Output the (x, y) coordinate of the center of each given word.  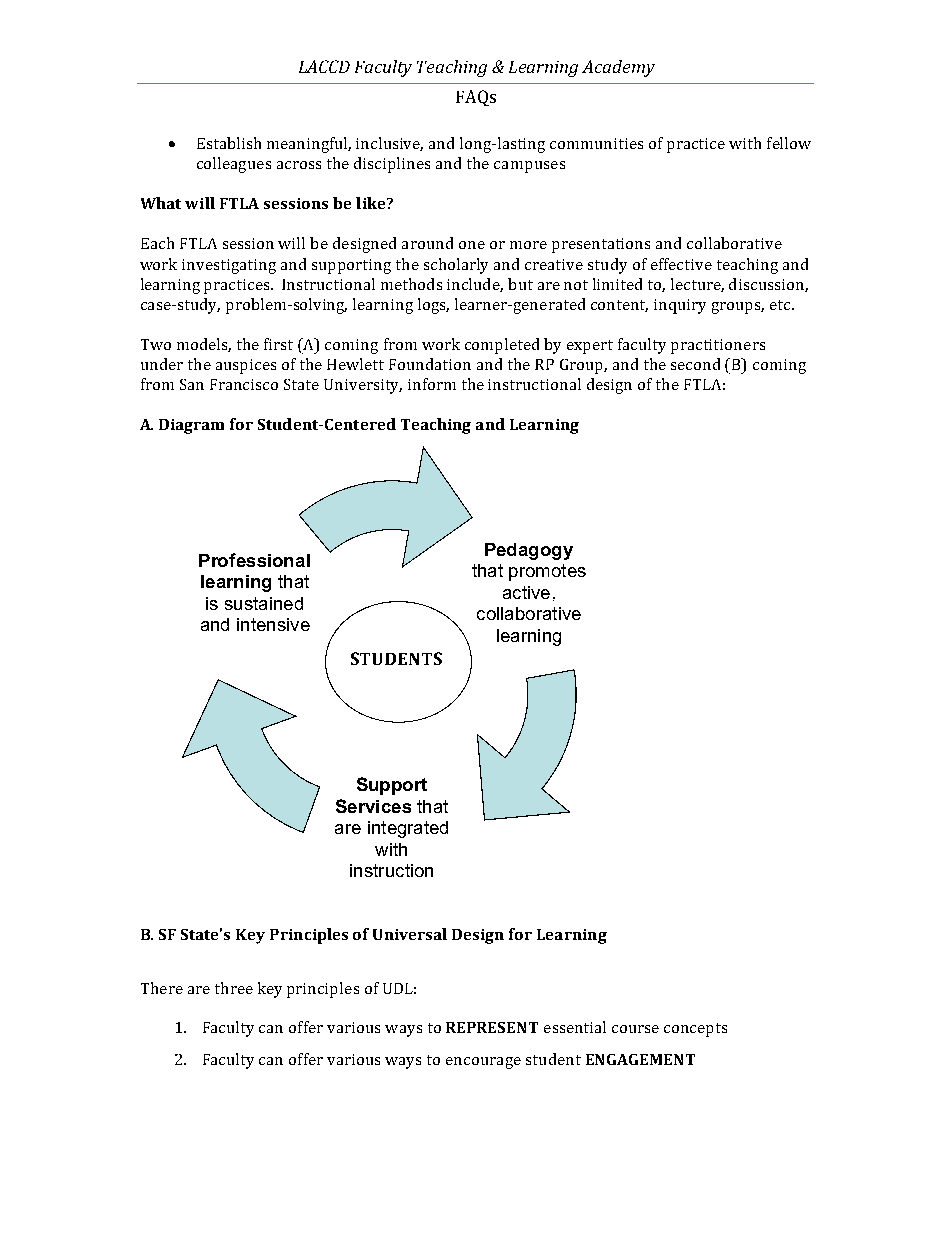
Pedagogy (529, 551)
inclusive (389, 144)
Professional (254, 560)
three (234, 988)
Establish (229, 143)
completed (502, 346)
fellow (789, 143)
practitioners (718, 346)
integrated (408, 829)
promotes (547, 572)
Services (373, 806)
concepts (695, 1030)
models (204, 345)
